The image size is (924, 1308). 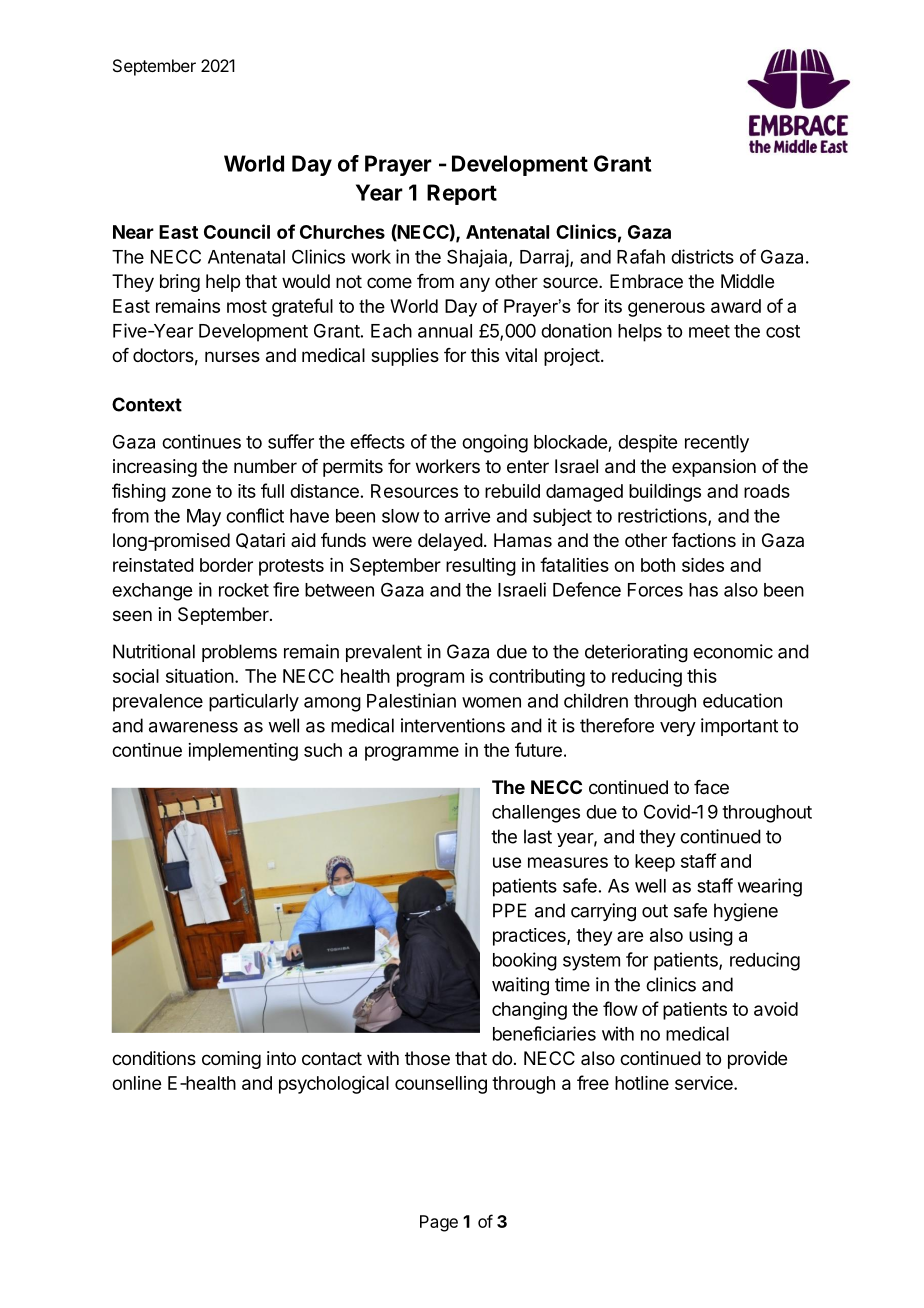 I want to click on interventions, so click(x=453, y=725).
